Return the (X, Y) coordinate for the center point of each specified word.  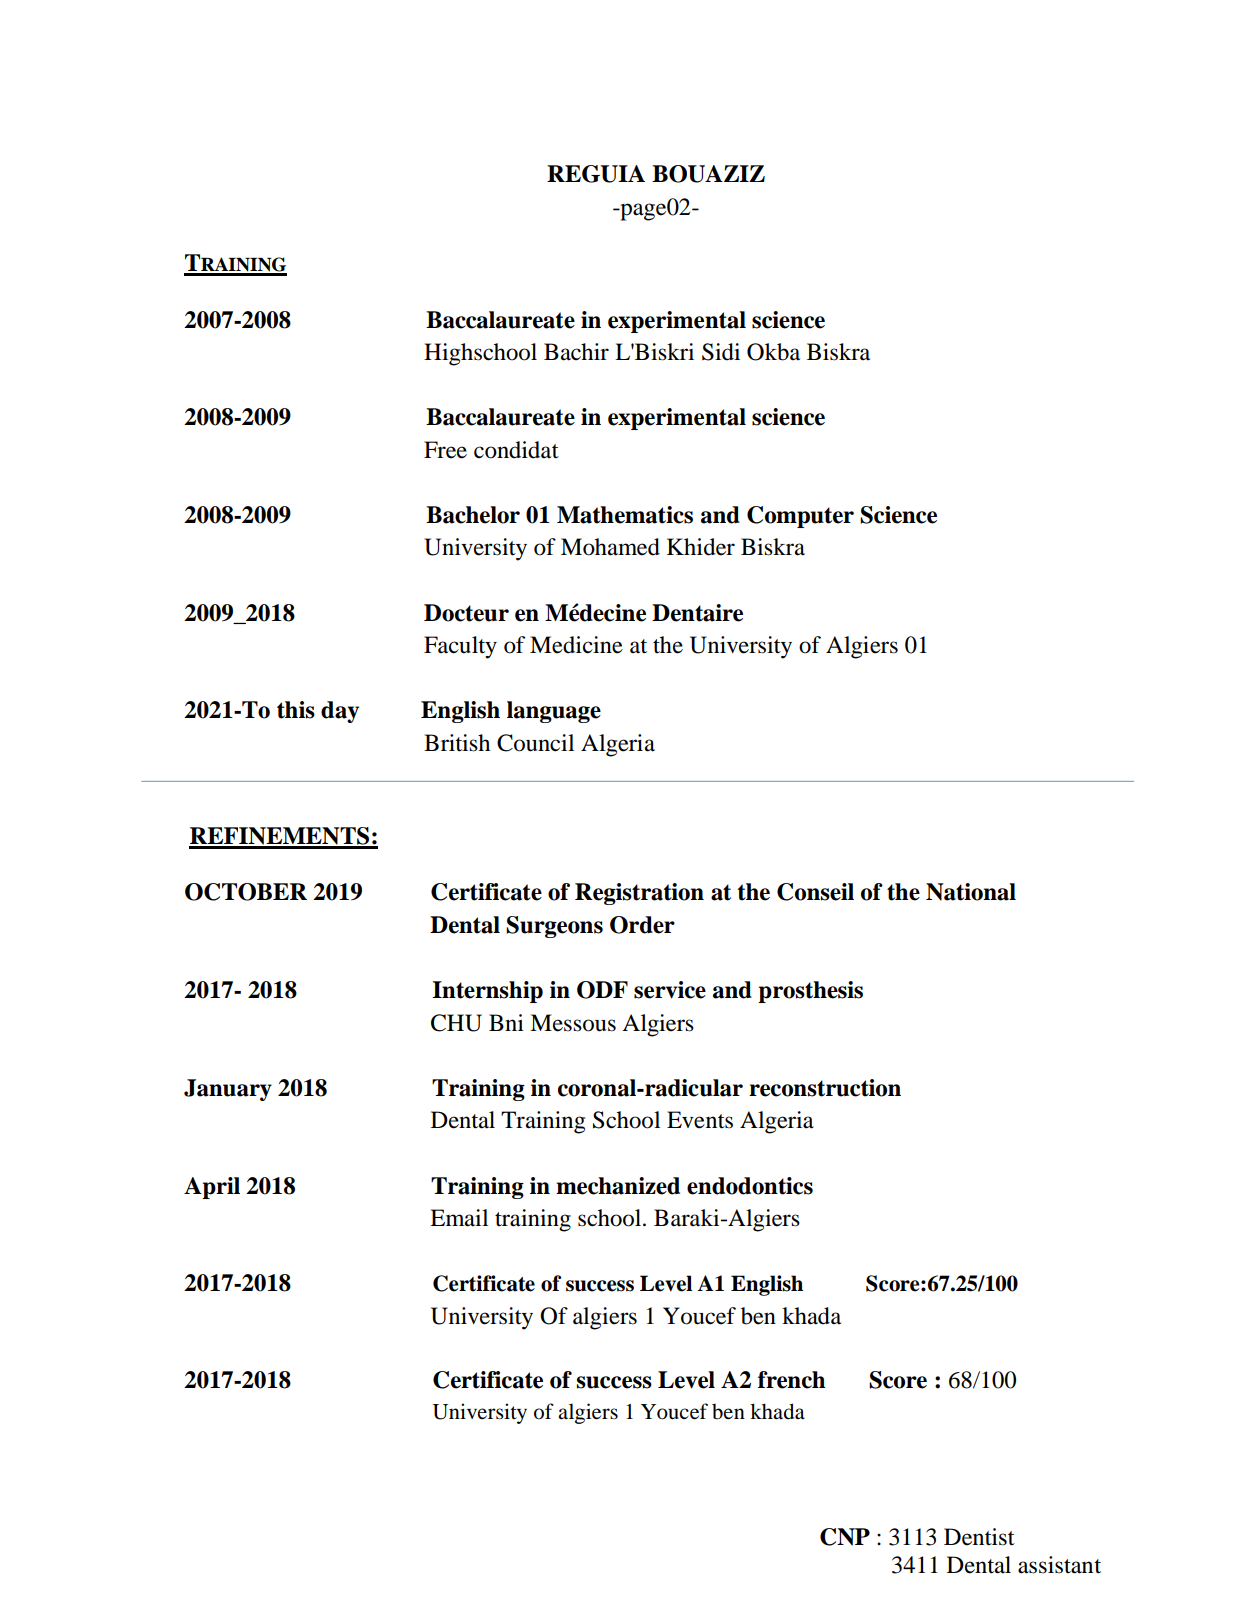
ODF (602, 990)
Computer (800, 517)
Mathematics (625, 515)
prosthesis (810, 992)
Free (445, 450)
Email (459, 1218)
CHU (456, 1023)
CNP (845, 1537)
